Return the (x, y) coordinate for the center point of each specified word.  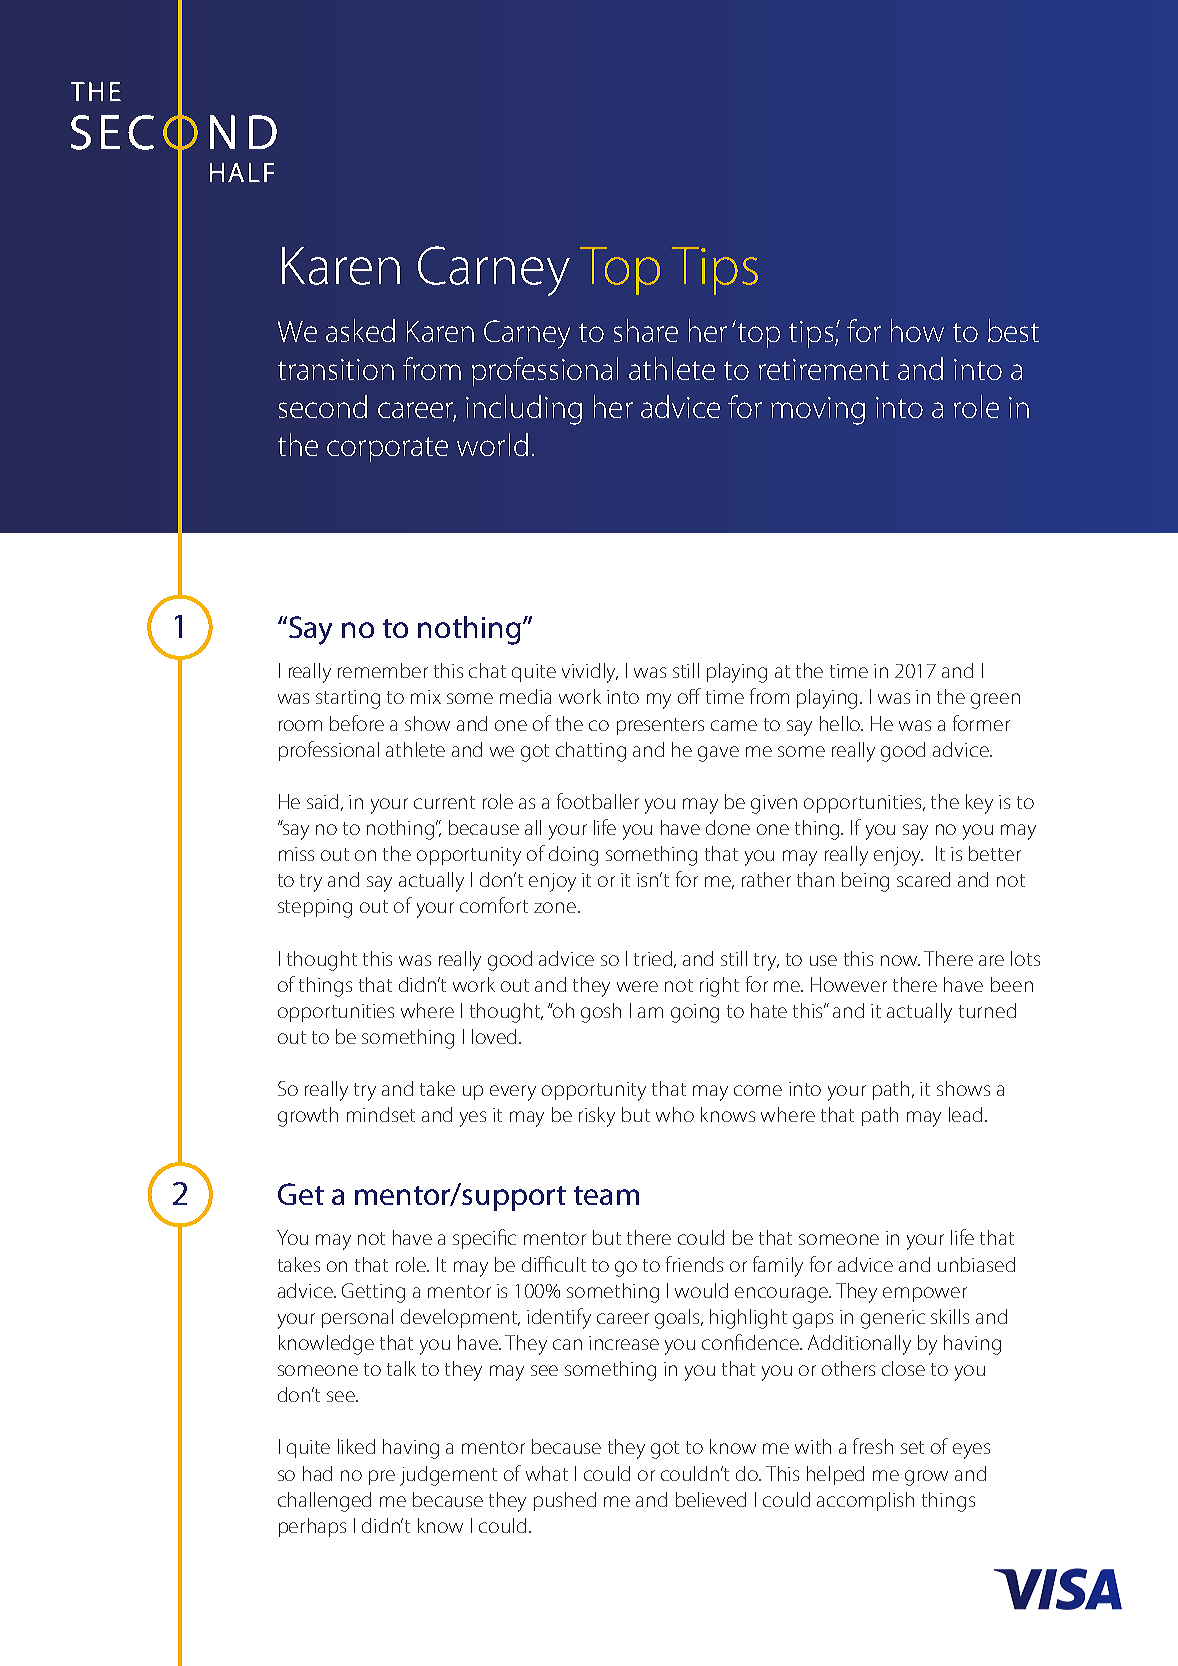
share (646, 330)
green (995, 701)
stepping (315, 908)
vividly (590, 673)
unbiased (976, 1264)
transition (336, 369)
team (606, 1195)
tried (654, 959)
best (1013, 330)
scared (923, 879)
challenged (324, 1502)
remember (383, 670)
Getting (373, 1293)
